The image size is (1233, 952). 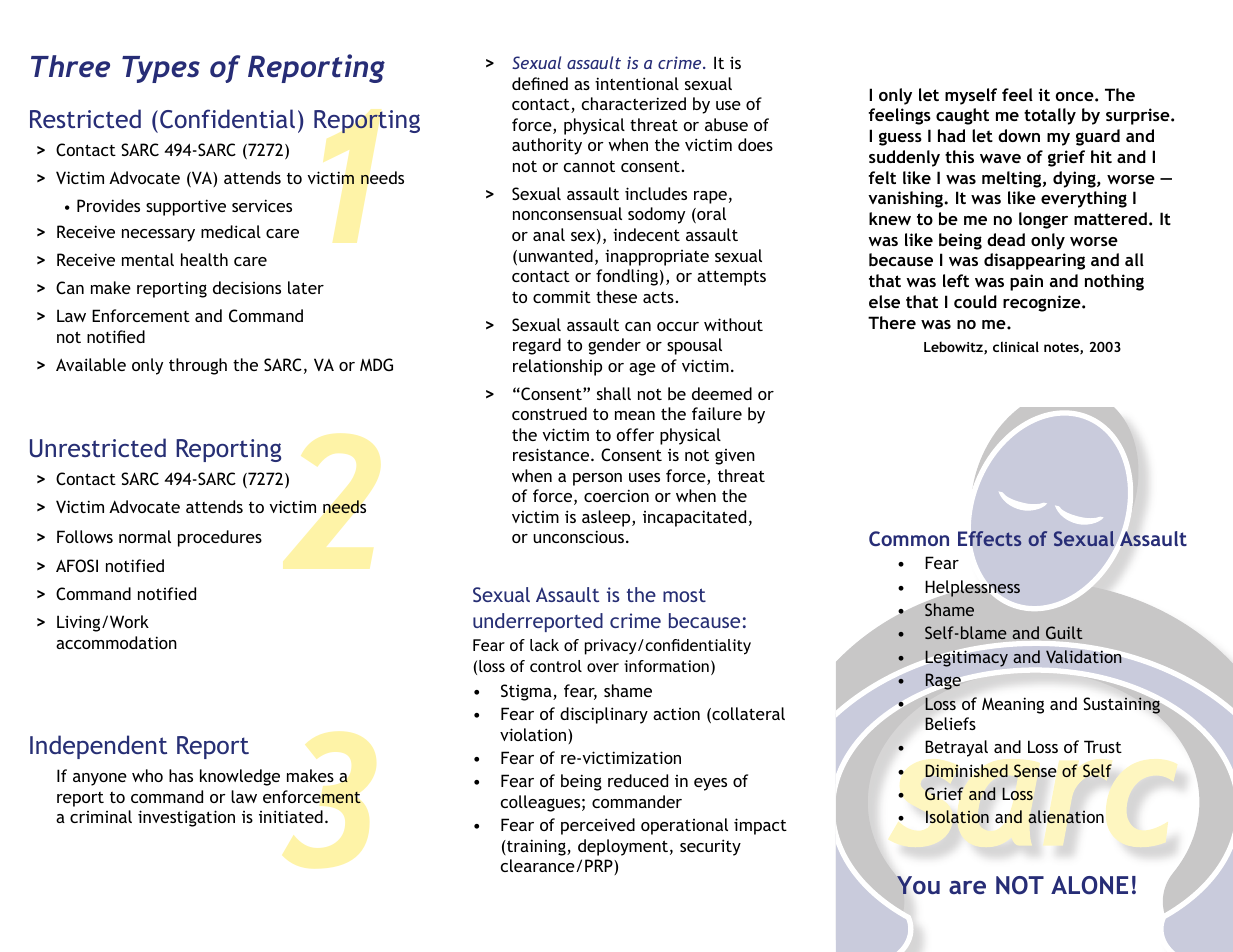 I want to click on intentional, so click(x=637, y=83).
